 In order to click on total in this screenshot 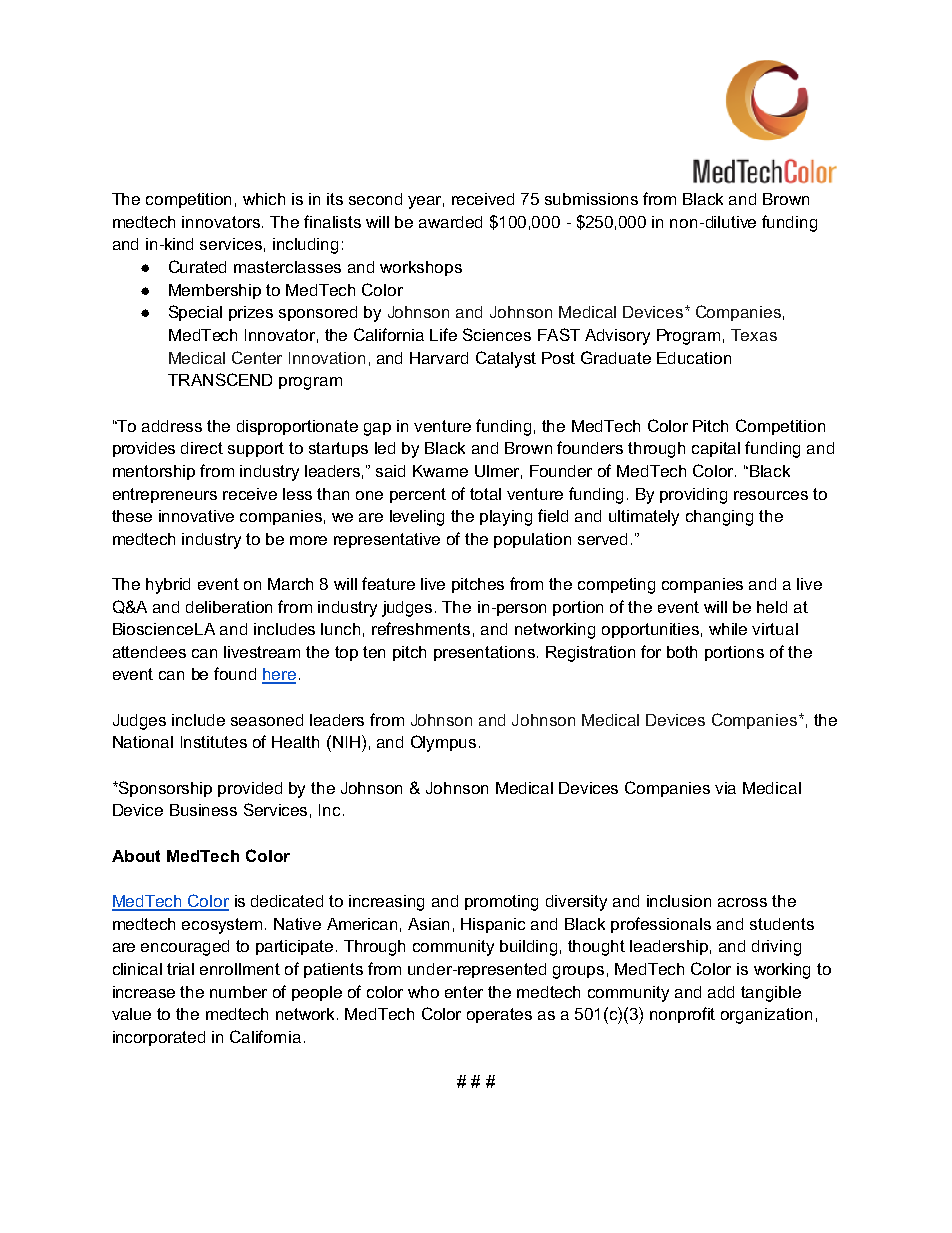, I will do `click(485, 494)`.
